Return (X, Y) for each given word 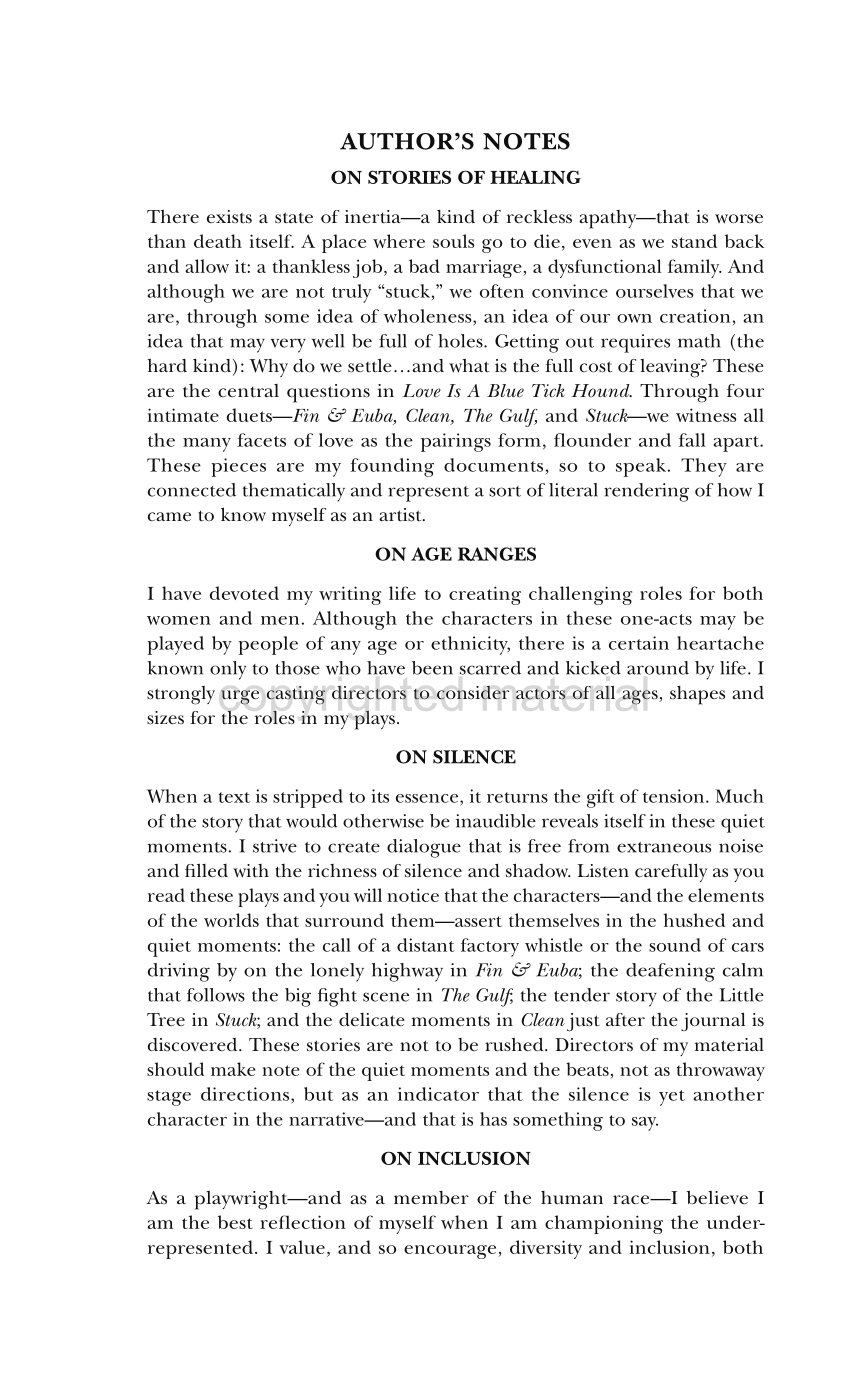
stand (694, 241)
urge (240, 697)
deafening (670, 972)
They (704, 467)
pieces (238, 467)
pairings (456, 442)
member (431, 1198)
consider (473, 693)
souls (453, 241)
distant (425, 945)
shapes (697, 695)
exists (229, 217)
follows (216, 995)
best (235, 1222)
